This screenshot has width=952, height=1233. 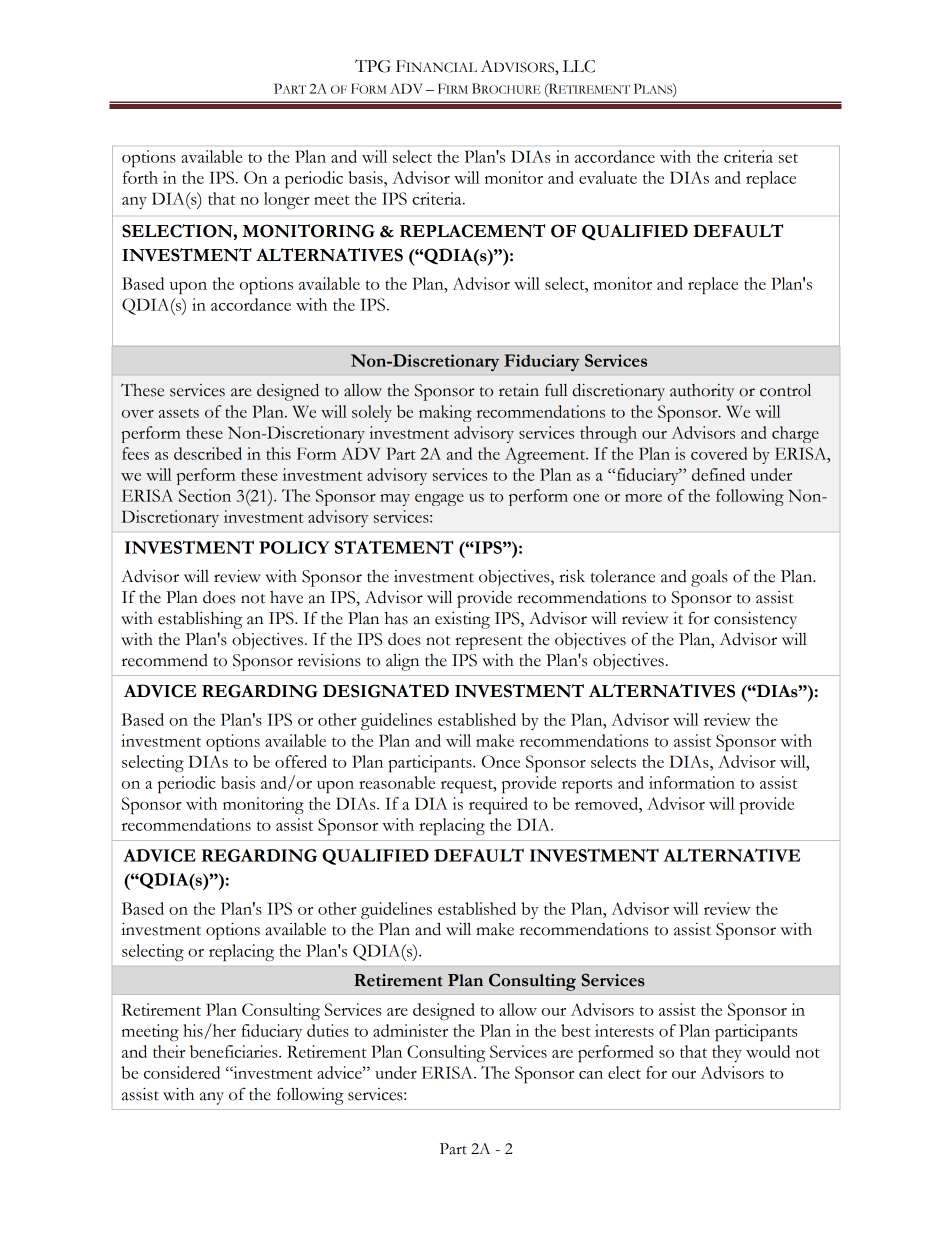 What do you see at coordinates (755, 620) in the screenshot?
I see `consistency` at bounding box center [755, 620].
